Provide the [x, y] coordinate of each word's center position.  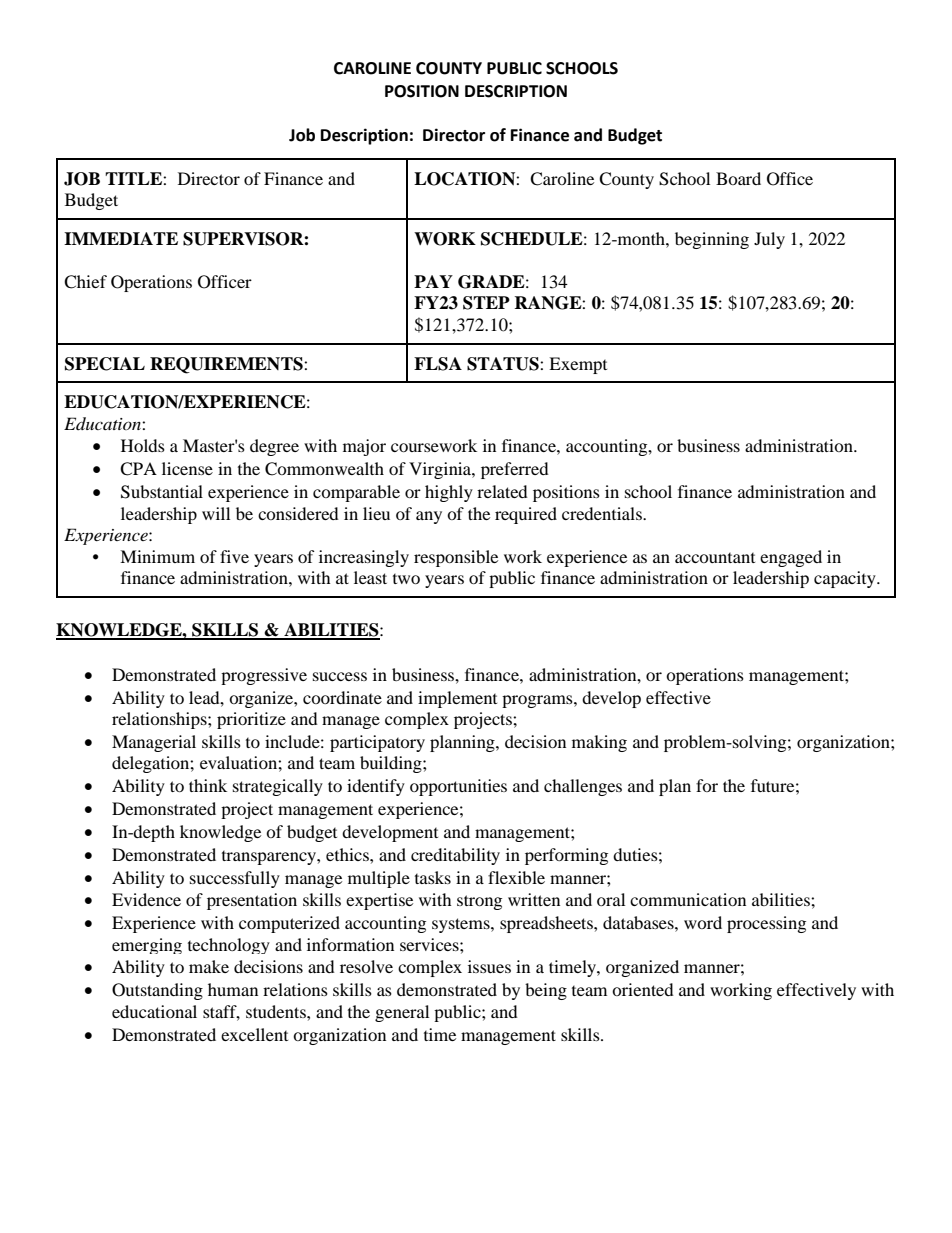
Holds [143, 445]
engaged [791, 558]
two [406, 579]
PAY [433, 281]
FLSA [438, 364]
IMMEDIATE [121, 238]
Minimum [157, 556]
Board [738, 178]
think [208, 785]
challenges [583, 787]
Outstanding [157, 991]
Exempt [578, 365]
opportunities [458, 787]
